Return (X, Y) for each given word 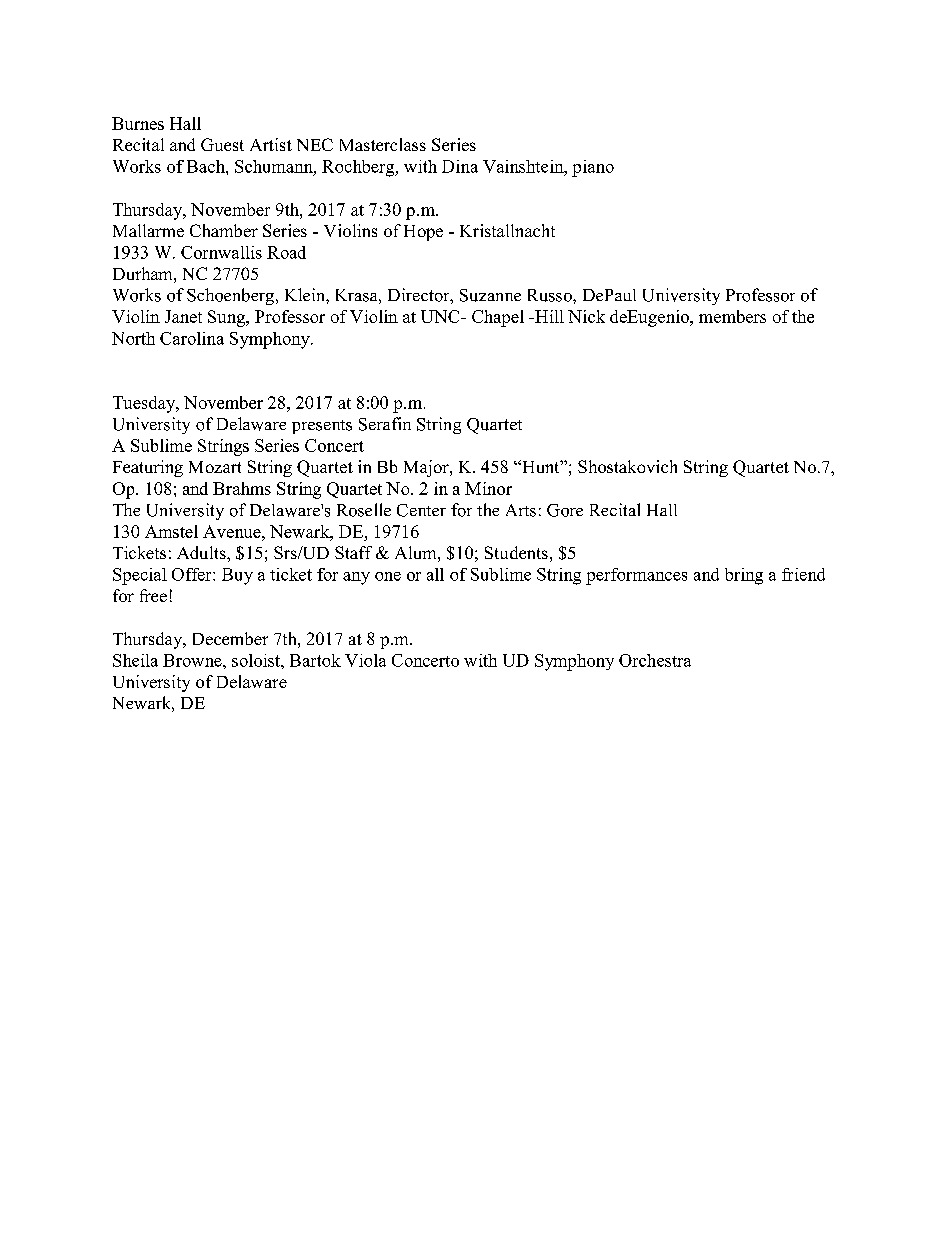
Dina (460, 166)
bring (744, 576)
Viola (365, 660)
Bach (207, 166)
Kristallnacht (507, 230)
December (230, 638)
